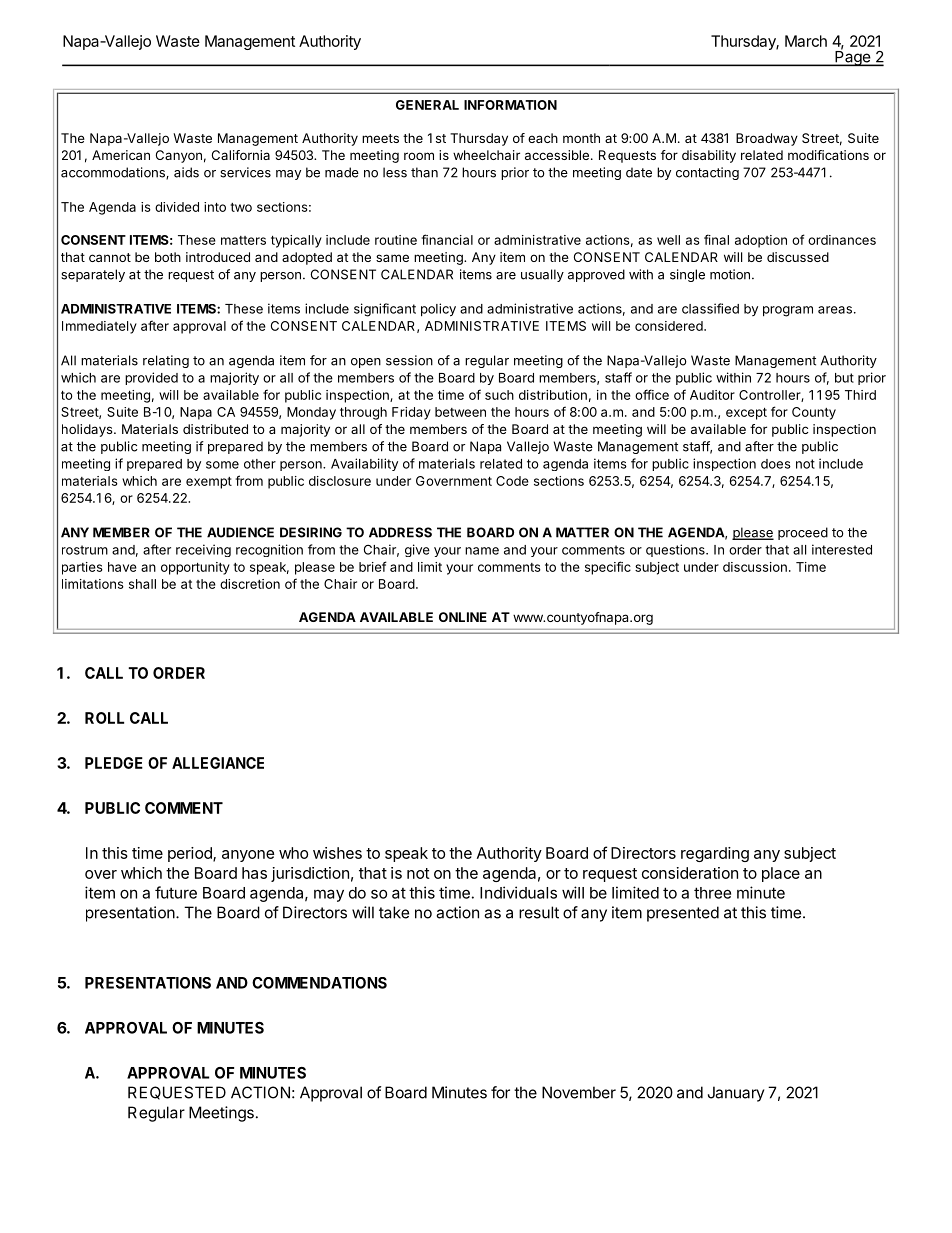 The image size is (952, 1233). Describe the element at coordinates (482, 551) in the screenshot. I see `name` at that location.
